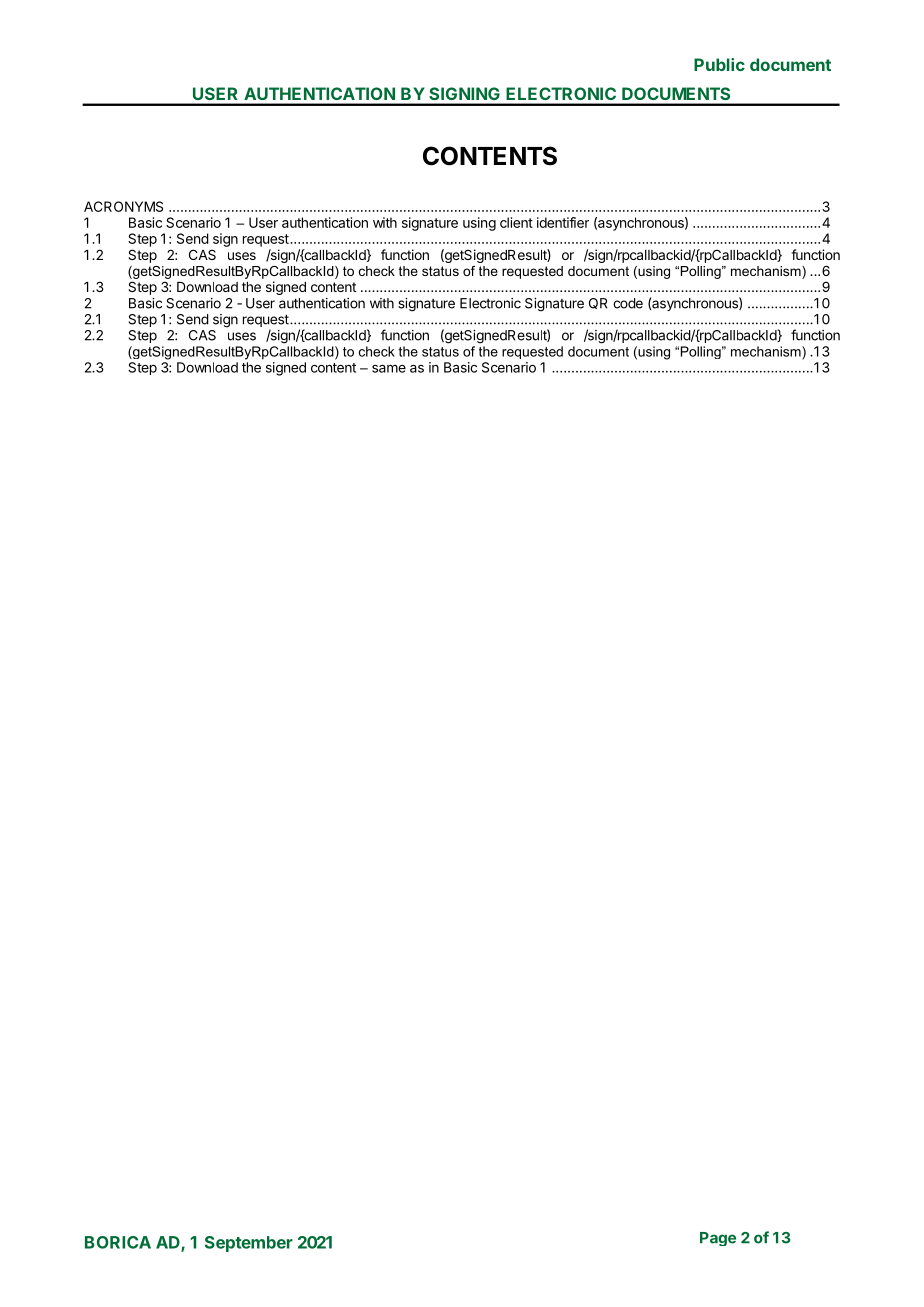 This screenshot has width=924, height=1307. What do you see at coordinates (249, 1244) in the screenshot?
I see `September` at bounding box center [249, 1244].
